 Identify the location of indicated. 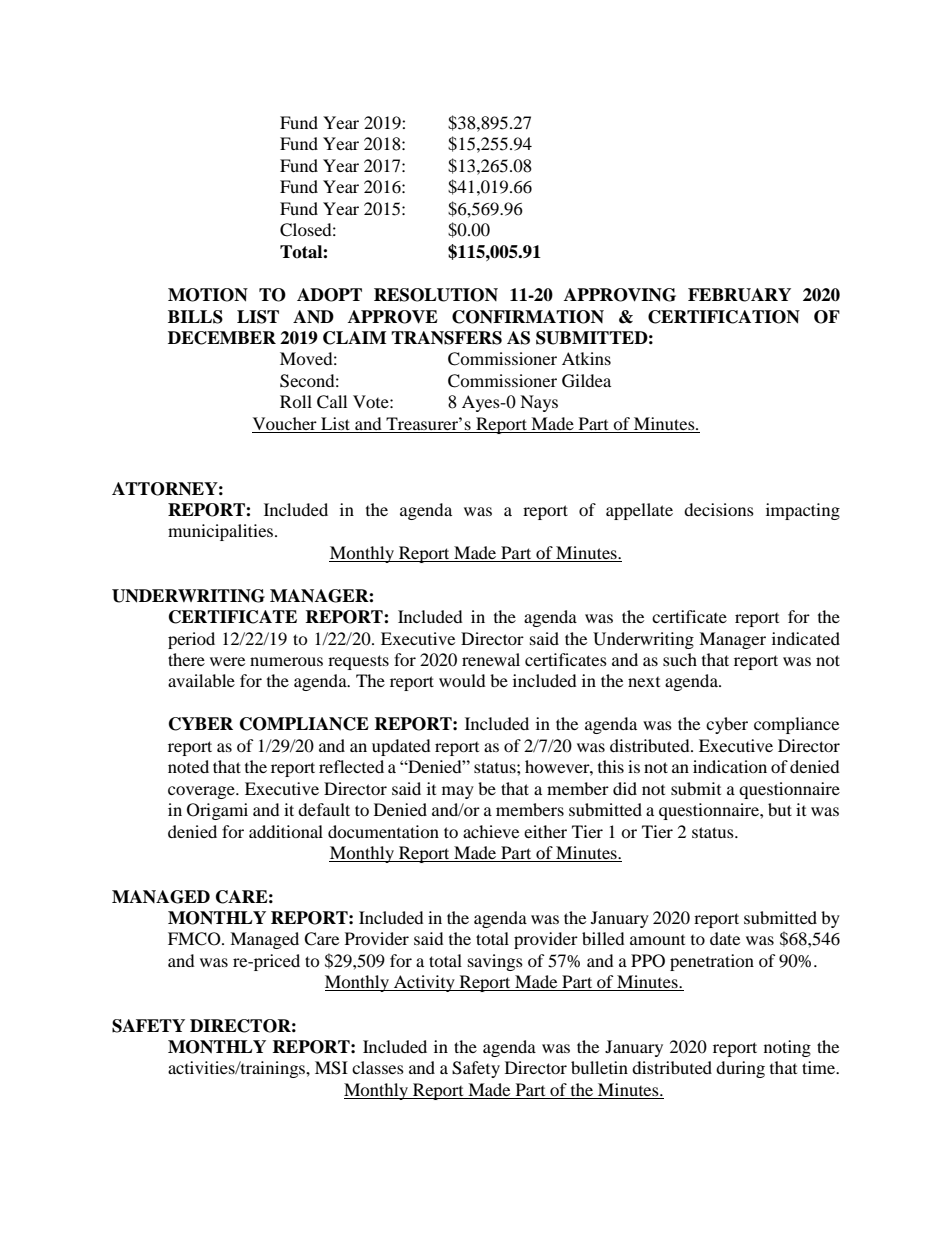
(806, 638).
